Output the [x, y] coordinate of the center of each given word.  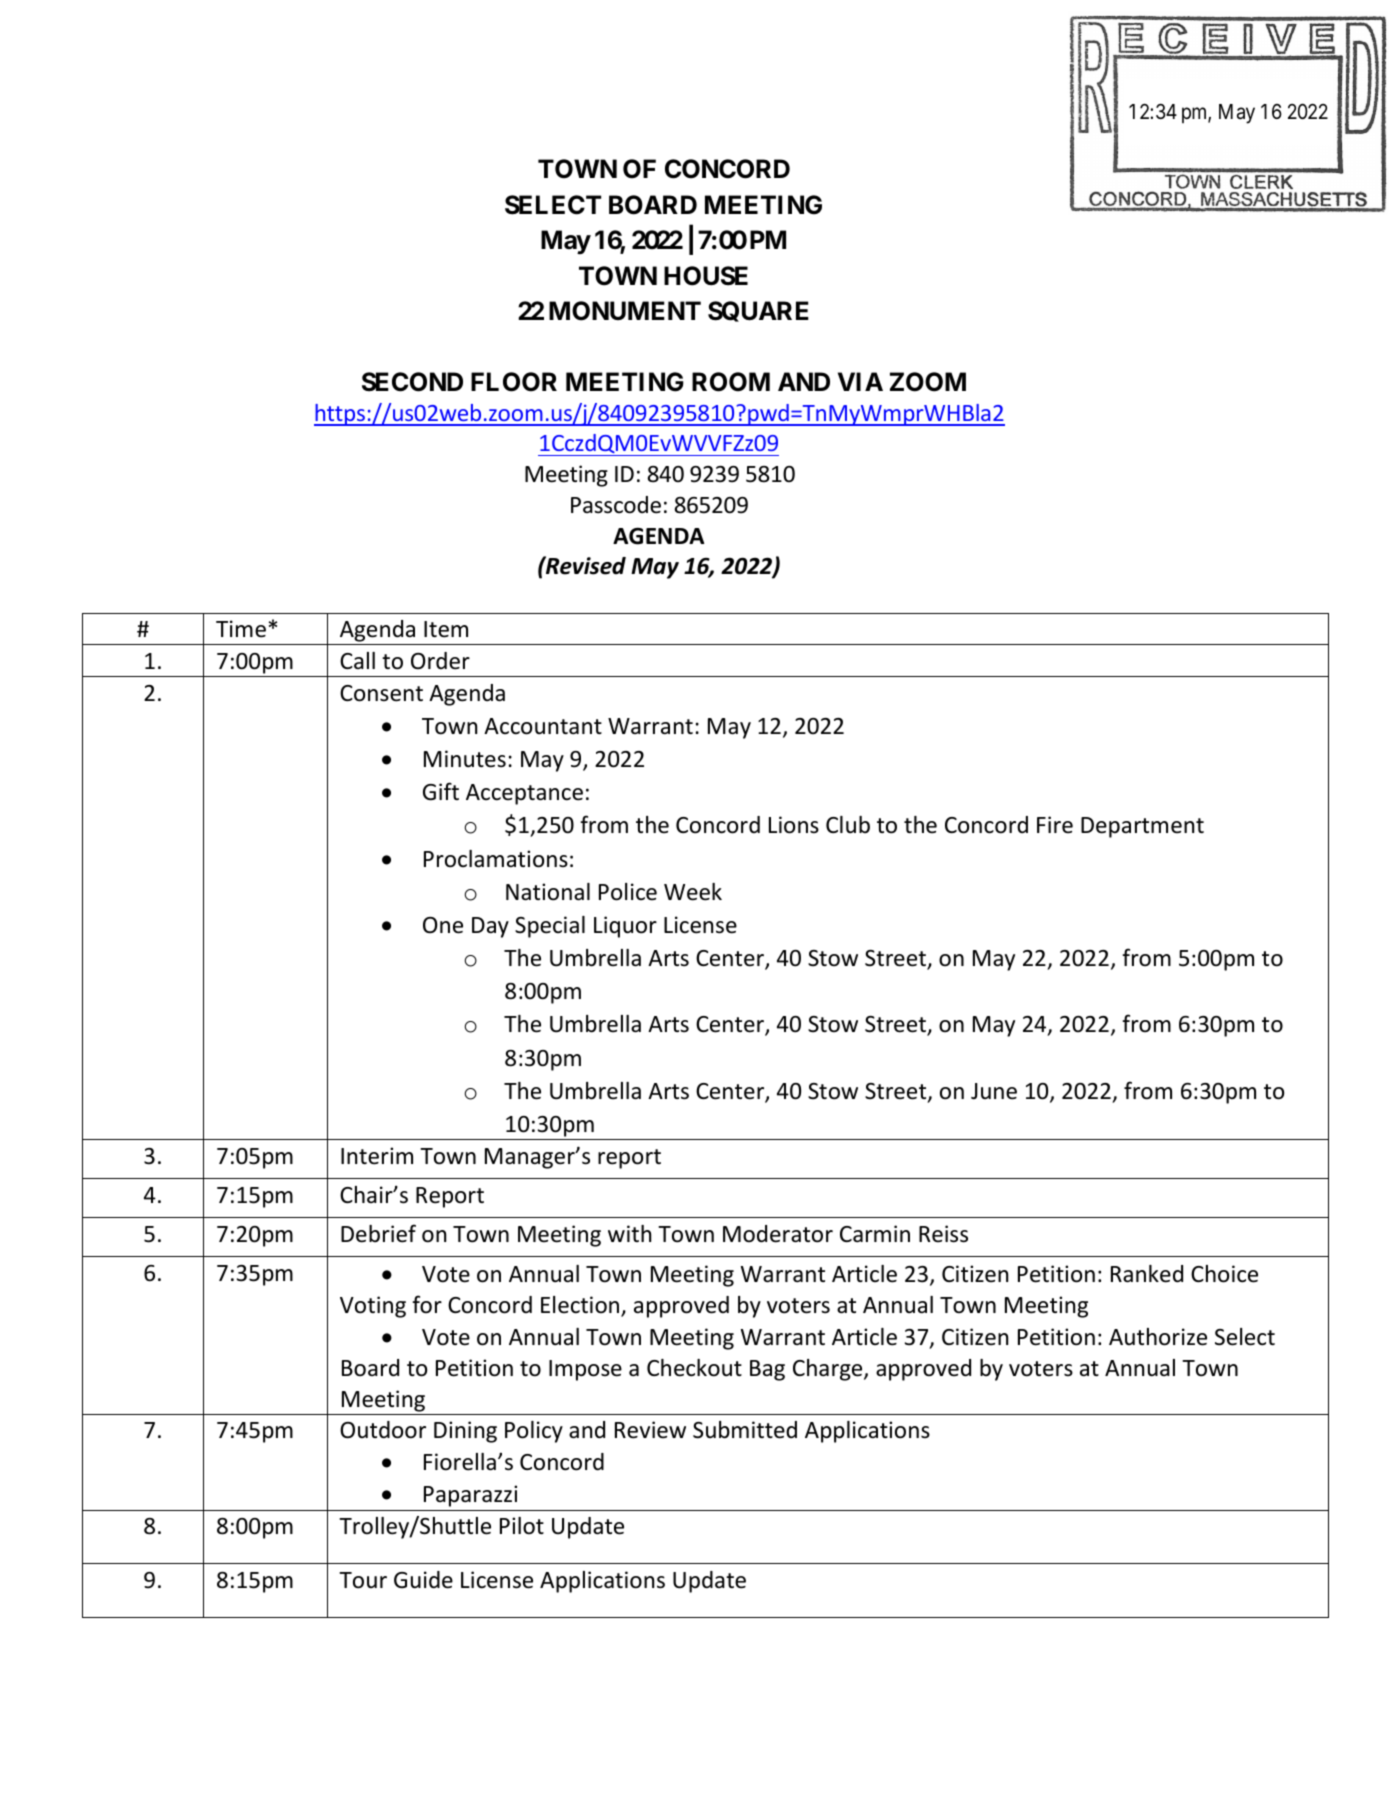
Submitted [745, 1430]
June [994, 1091]
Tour [363, 1580]
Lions [794, 825]
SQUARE [758, 311]
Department [1142, 827]
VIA [860, 381]
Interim [377, 1156]
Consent [381, 693]
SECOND [412, 382]
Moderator [778, 1234]
